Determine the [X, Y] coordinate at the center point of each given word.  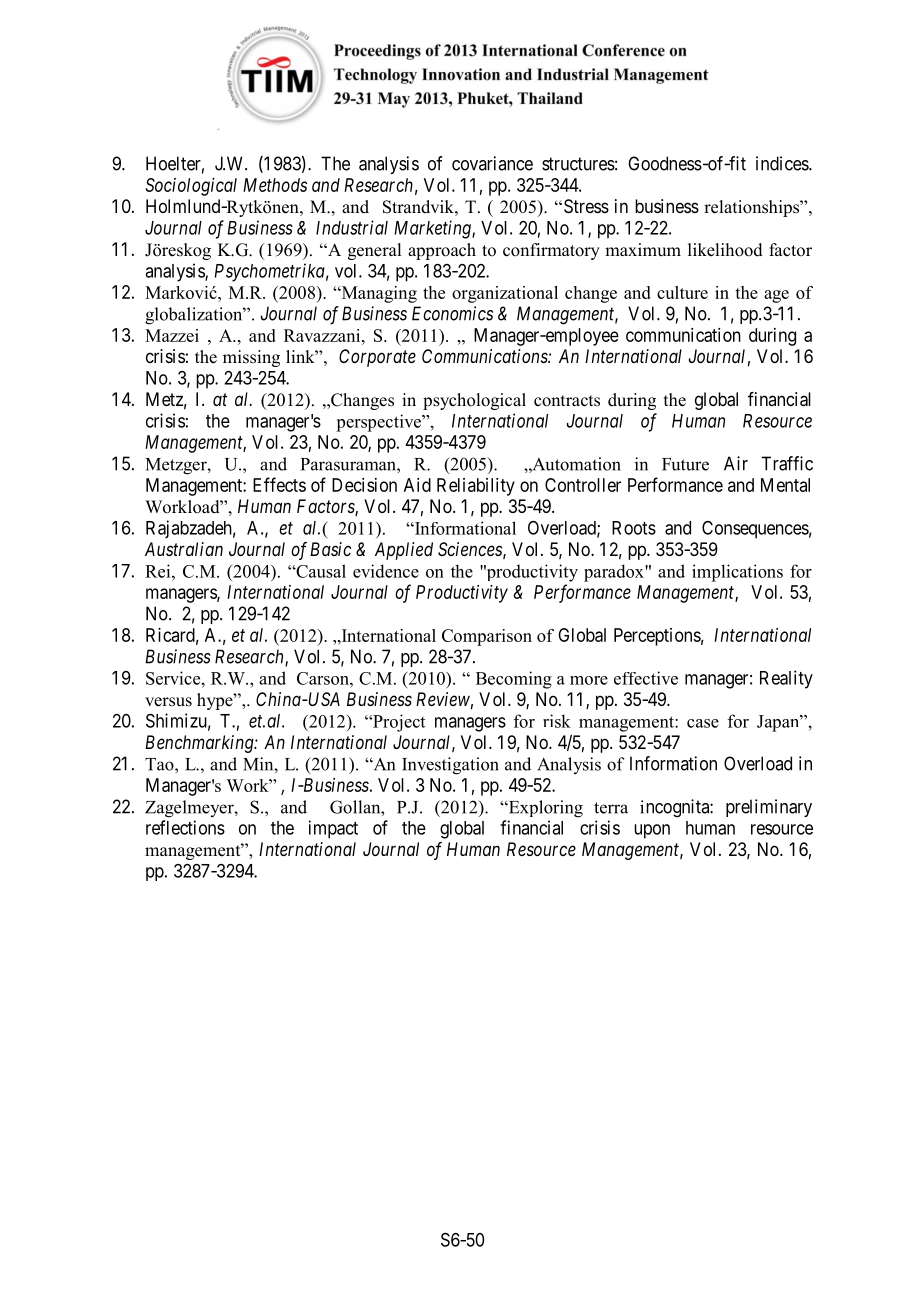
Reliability [476, 487]
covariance [492, 163]
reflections [185, 827]
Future [685, 464]
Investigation [450, 766]
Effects [279, 484]
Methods [275, 185]
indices [783, 163]
